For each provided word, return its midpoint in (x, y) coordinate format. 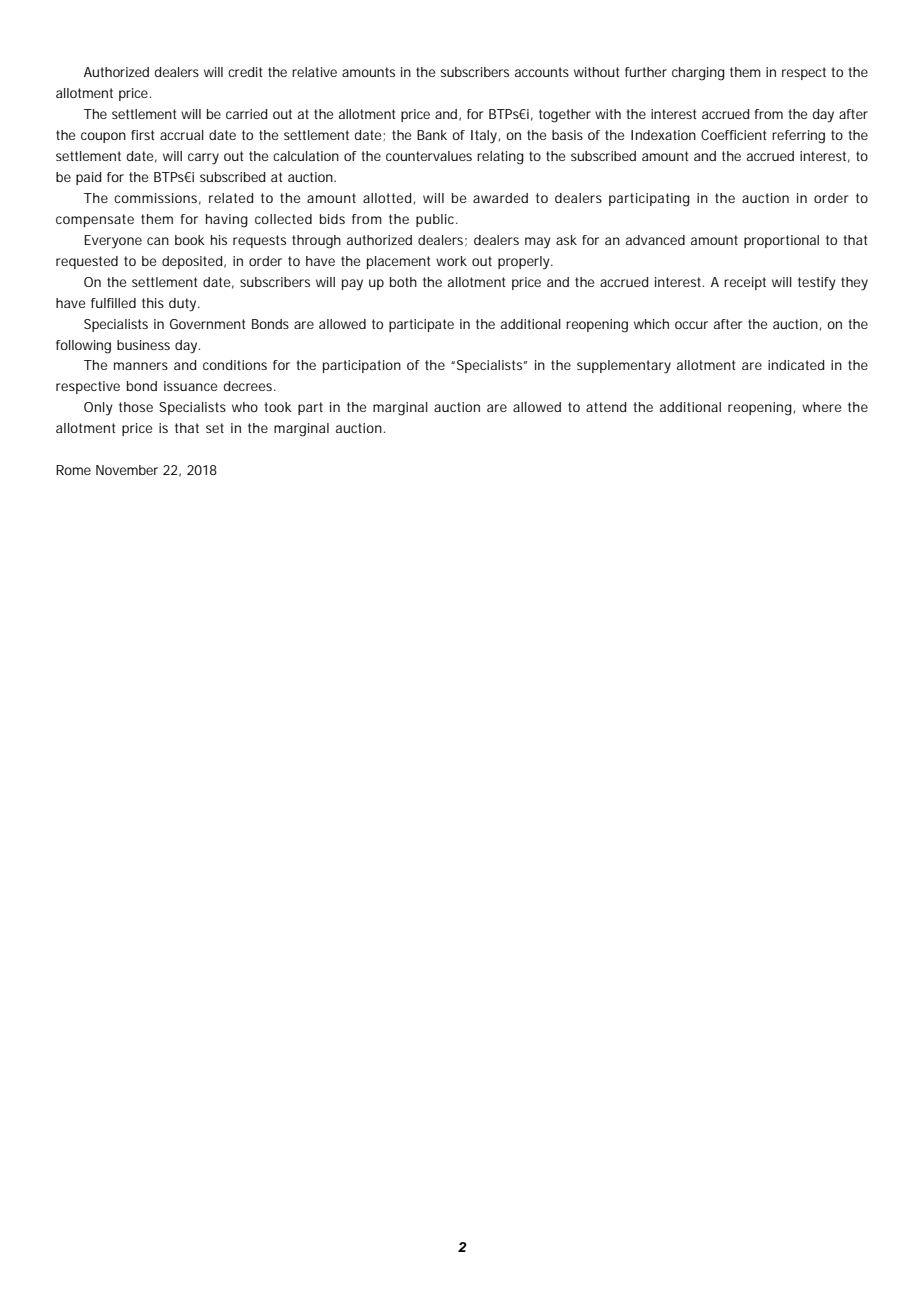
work (451, 261)
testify (817, 284)
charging (698, 74)
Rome (73, 470)
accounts (542, 72)
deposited (194, 262)
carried (246, 114)
